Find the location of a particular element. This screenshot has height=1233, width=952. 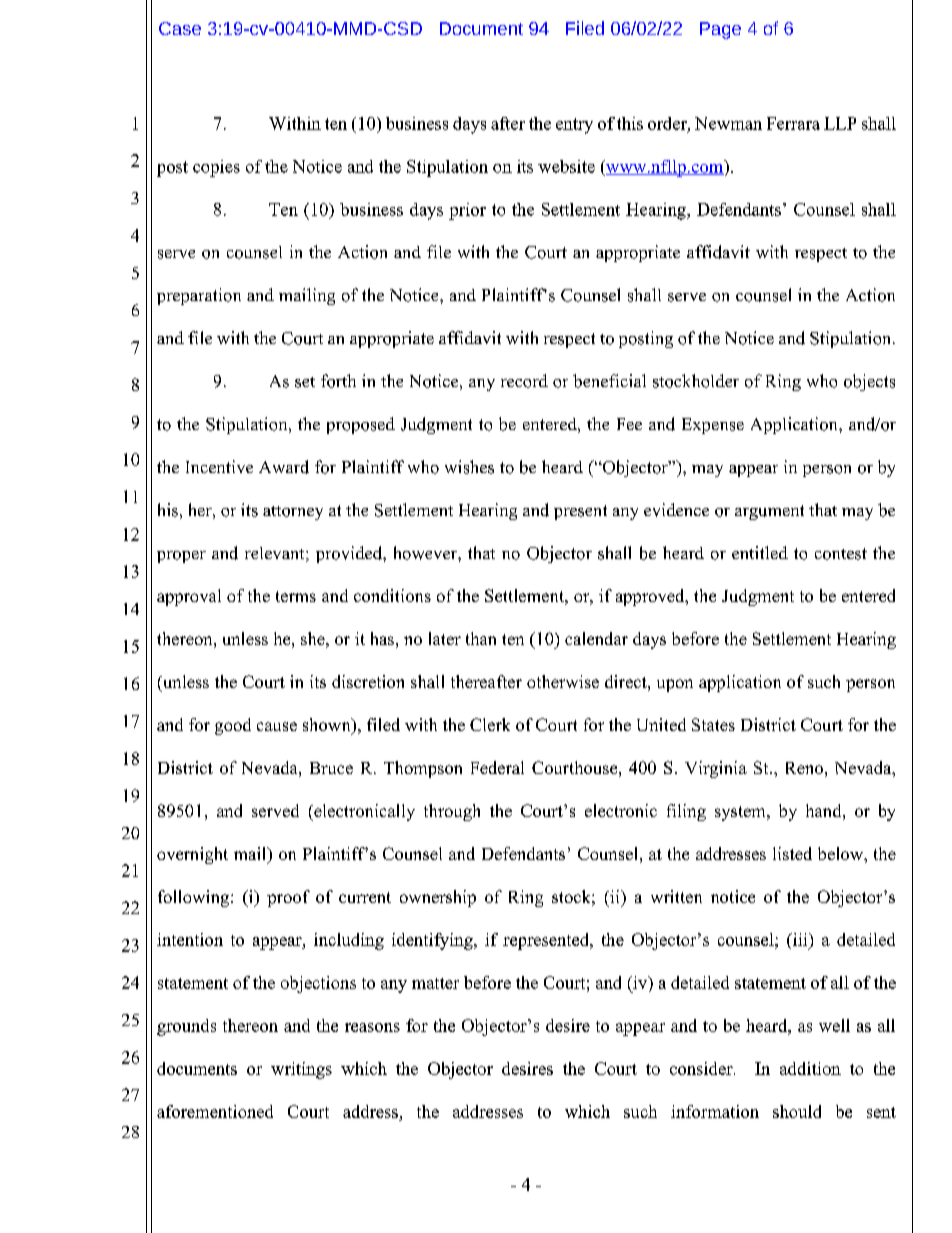

terms is located at coordinates (296, 596).
